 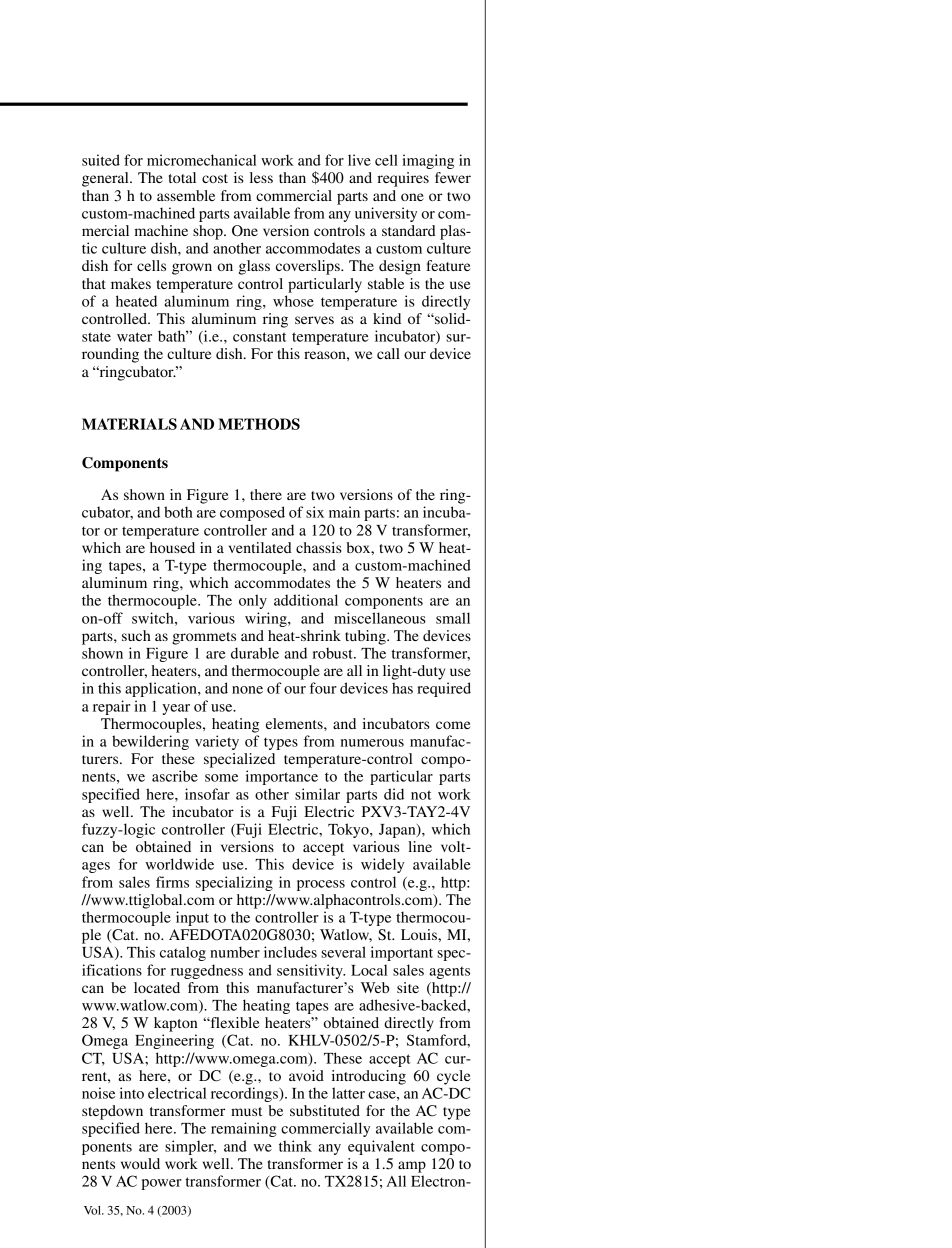 What do you see at coordinates (255, 653) in the page?
I see `durable` at bounding box center [255, 653].
